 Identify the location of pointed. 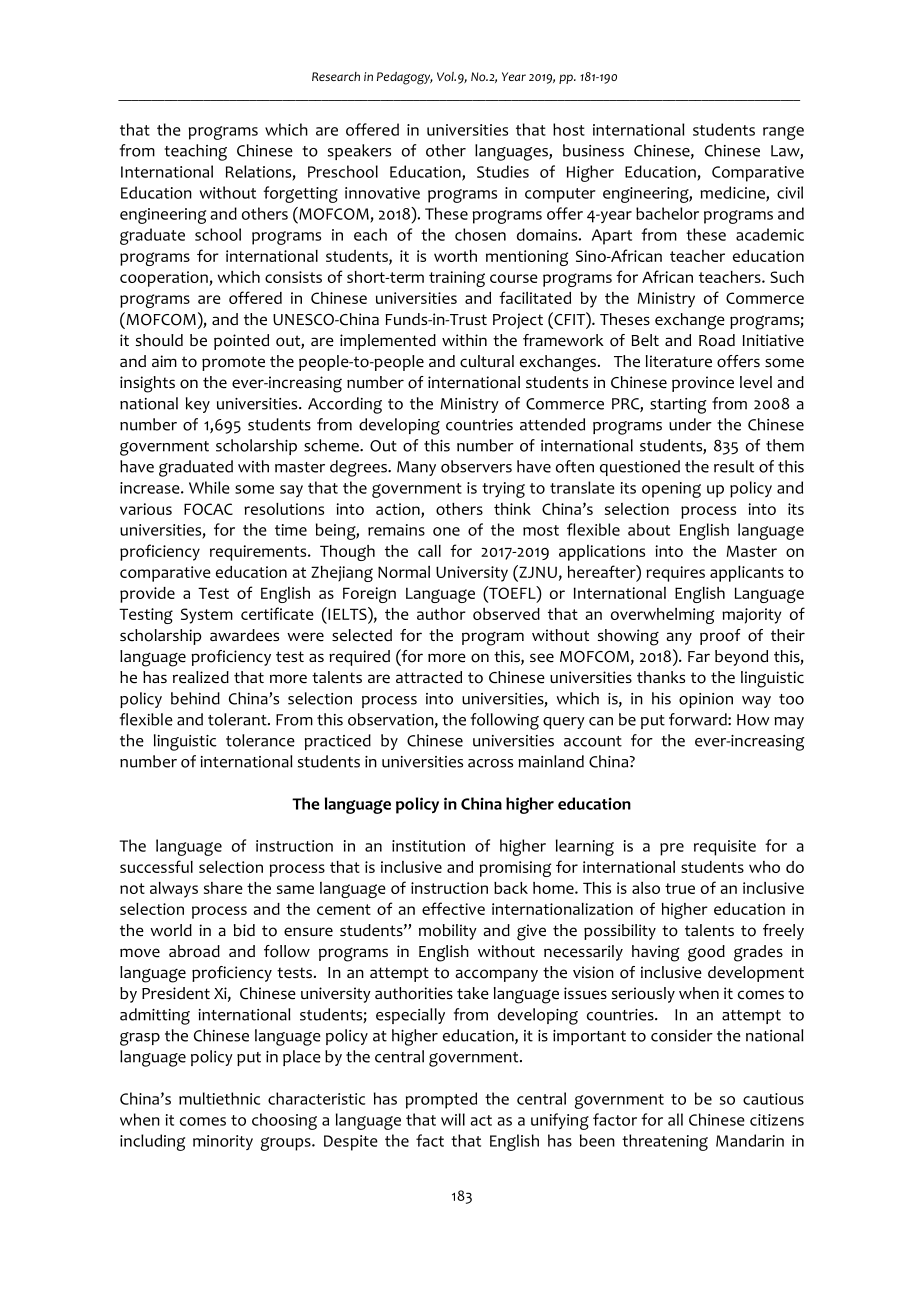
(241, 342).
